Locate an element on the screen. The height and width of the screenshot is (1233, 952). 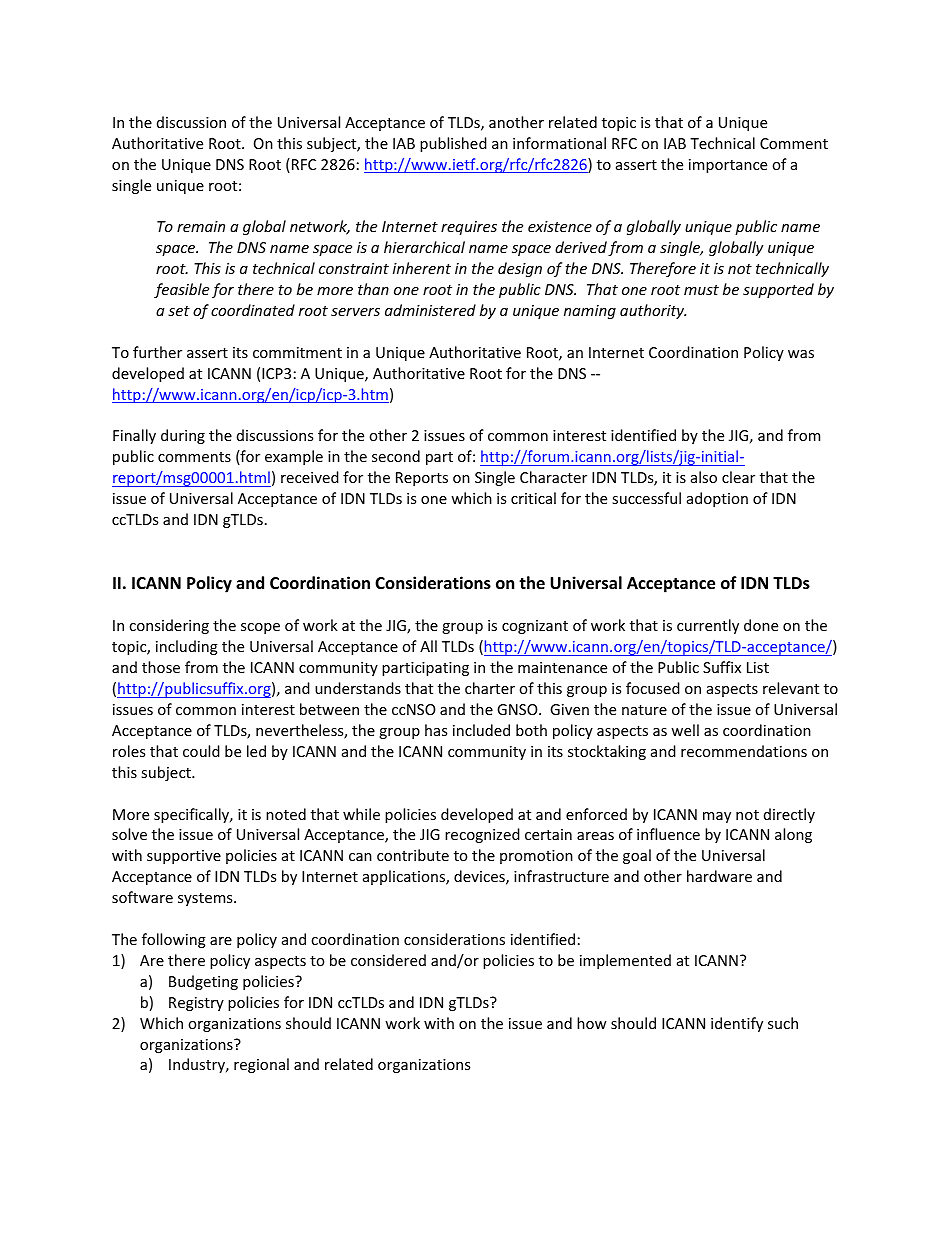
how is located at coordinates (592, 1023).
